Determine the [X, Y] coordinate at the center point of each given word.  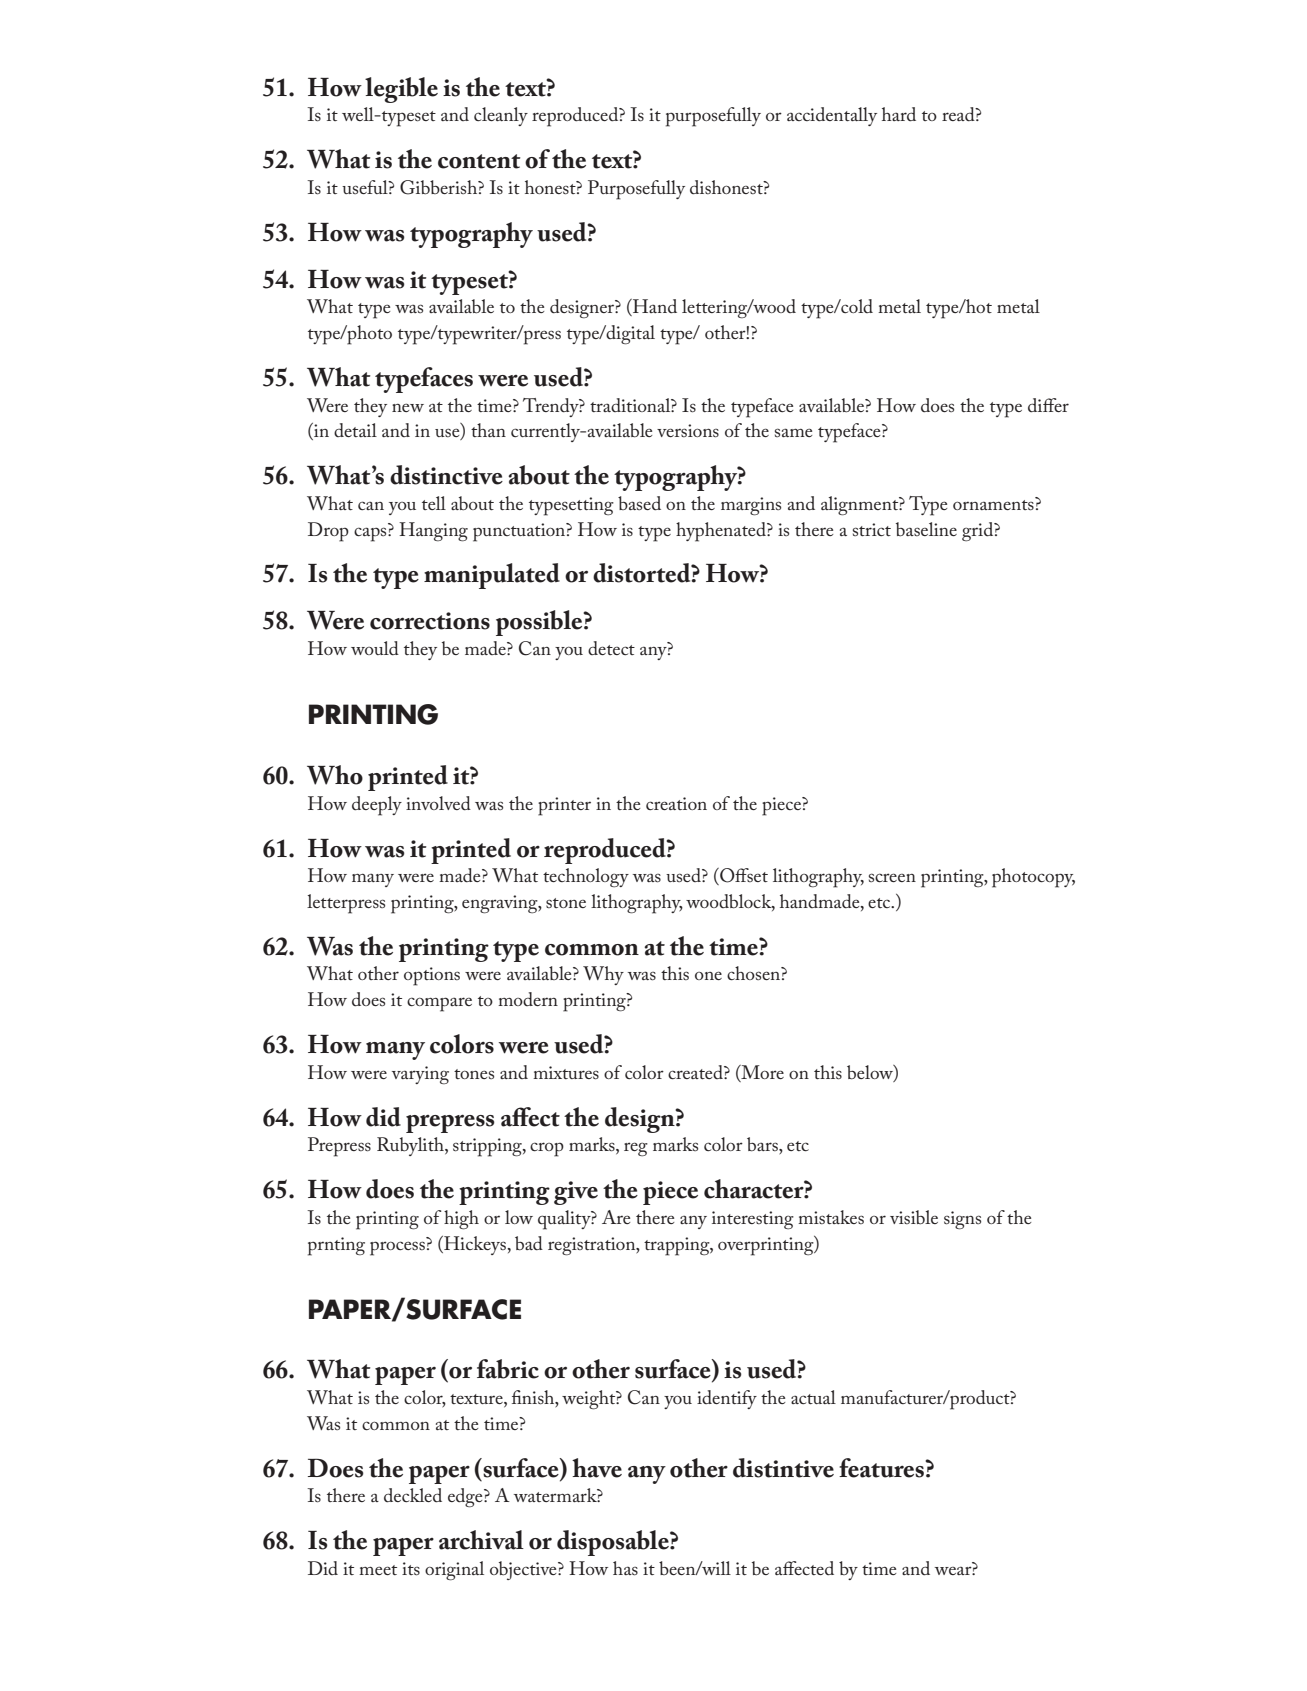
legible [401, 90]
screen [892, 877]
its [411, 1569]
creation [676, 803]
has [625, 1568]
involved [438, 803]
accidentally [832, 116]
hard [899, 114]
